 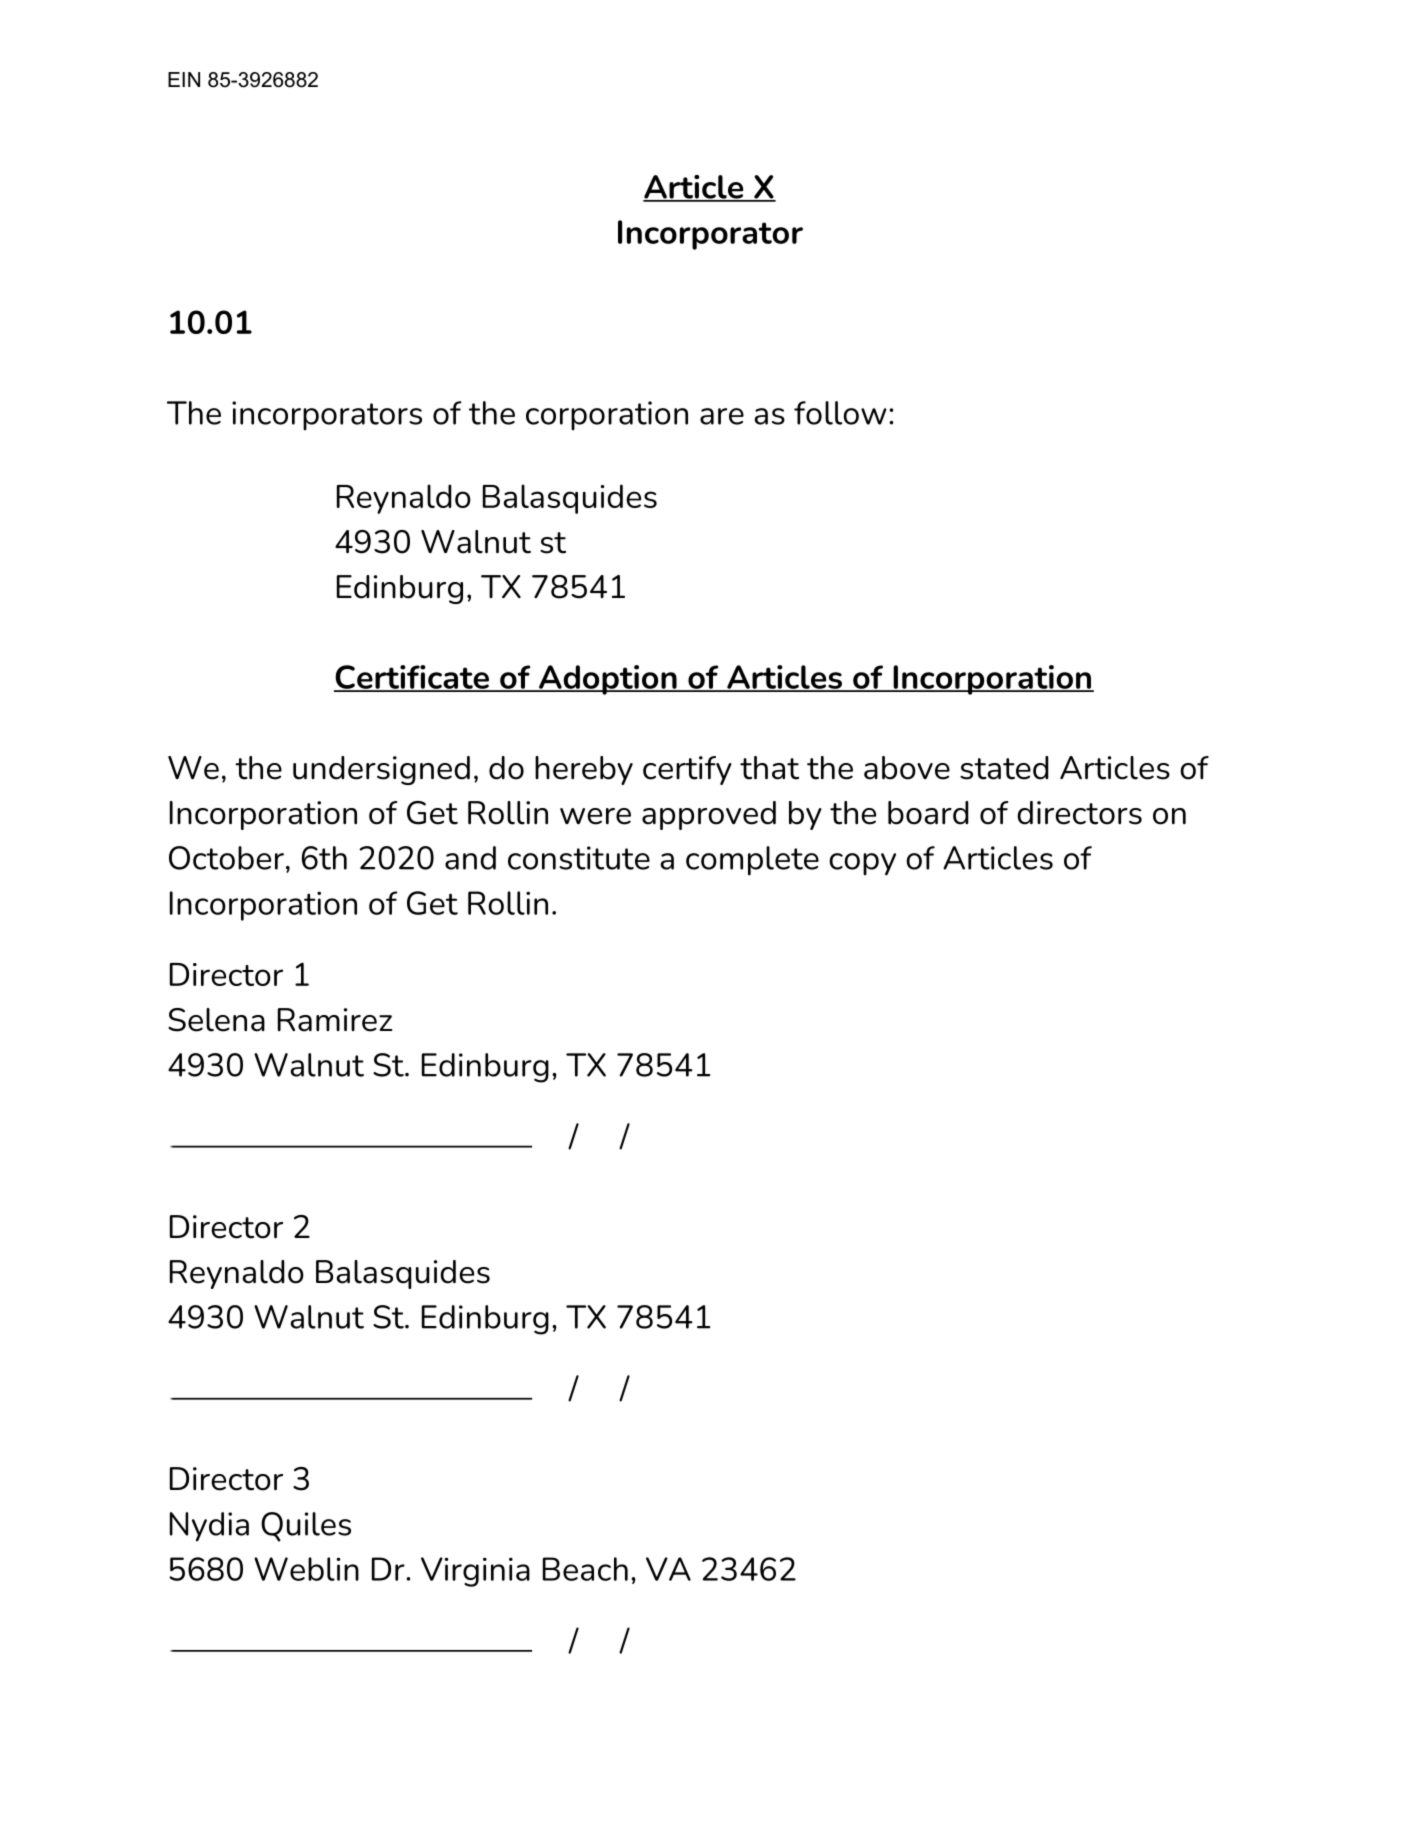 I want to click on Beach, so click(x=585, y=1569).
